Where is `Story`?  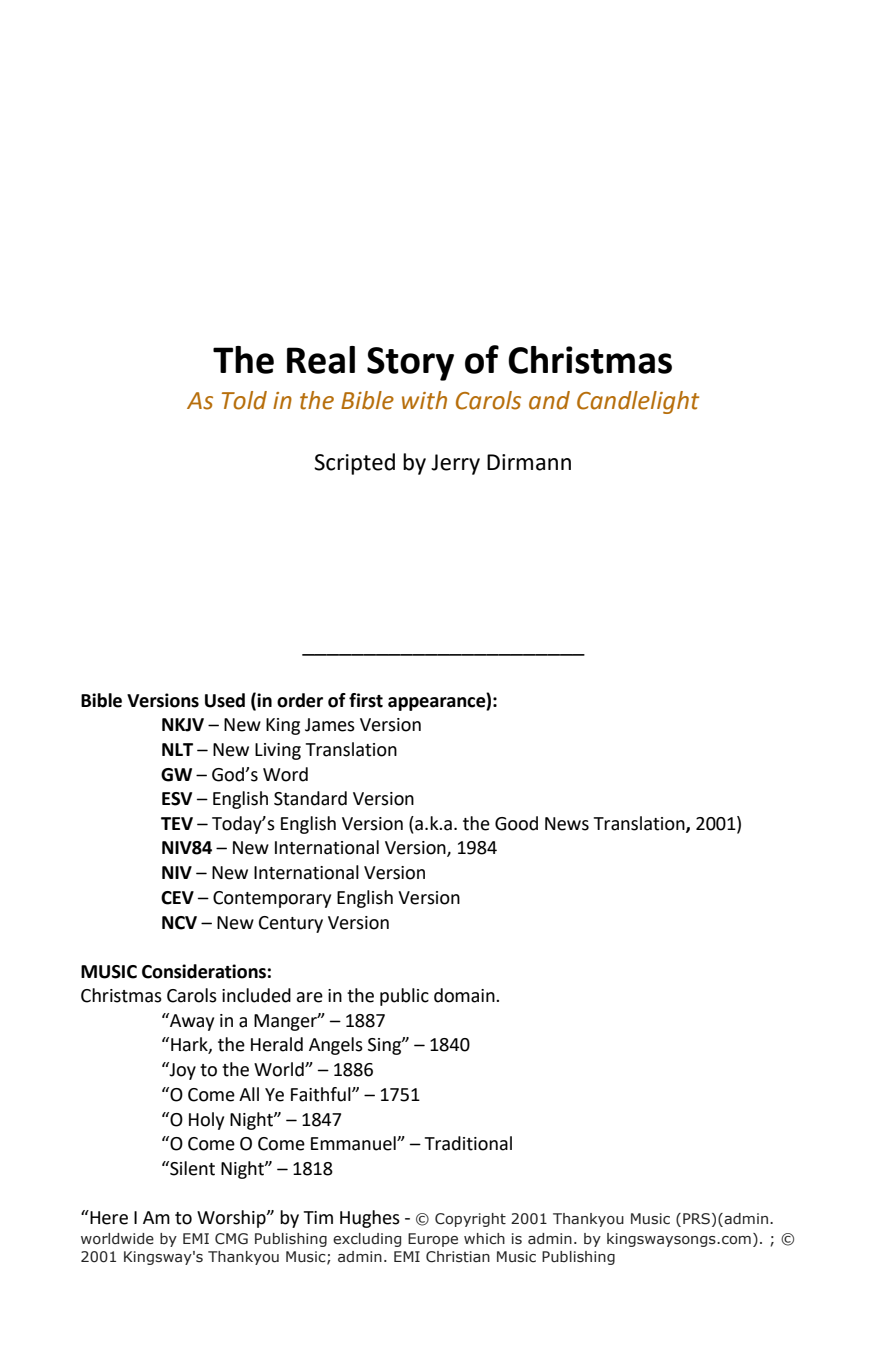 Story is located at coordinates (410, 364).
